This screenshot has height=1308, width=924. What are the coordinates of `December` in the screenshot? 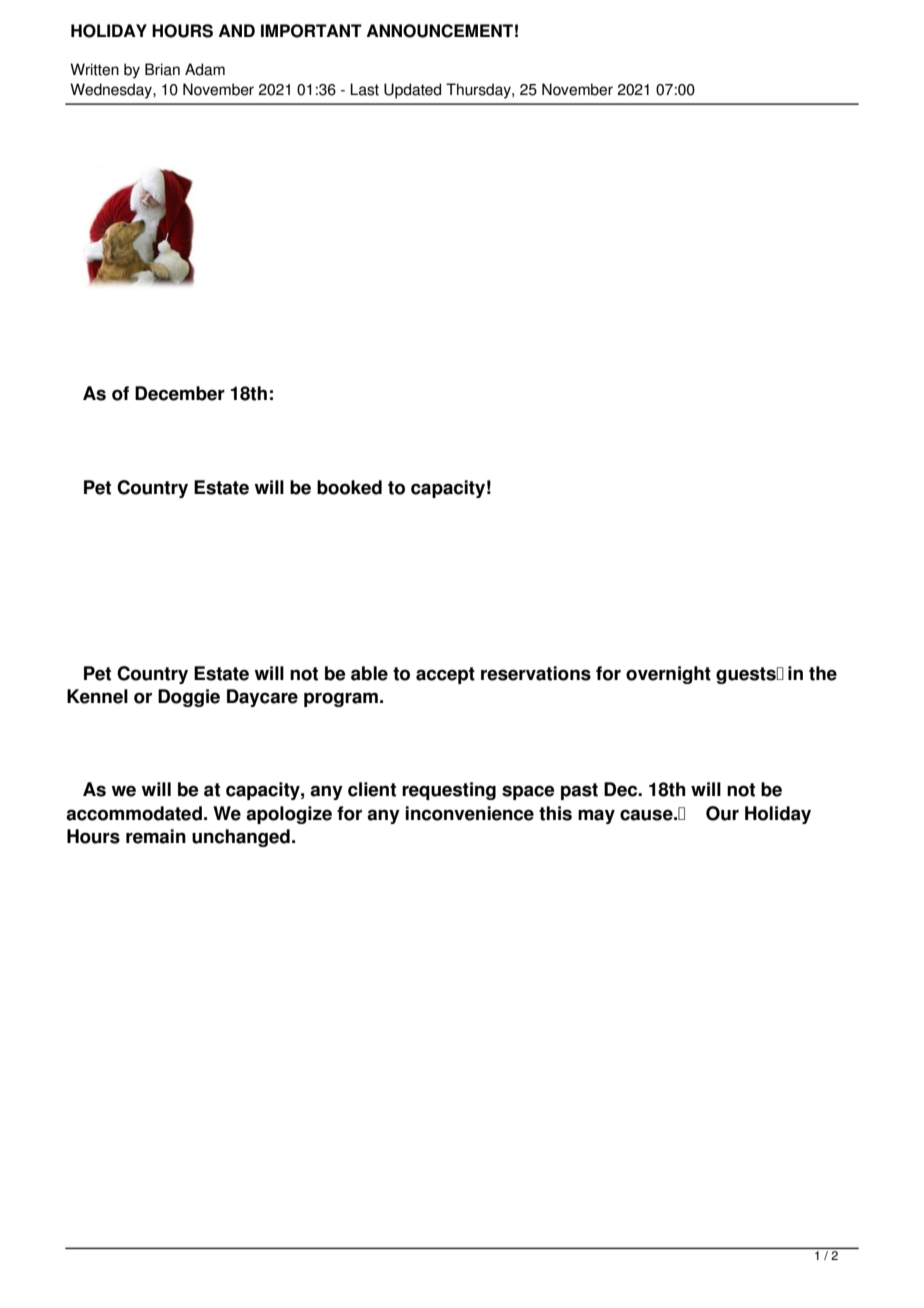 It's located at (180, 393).
